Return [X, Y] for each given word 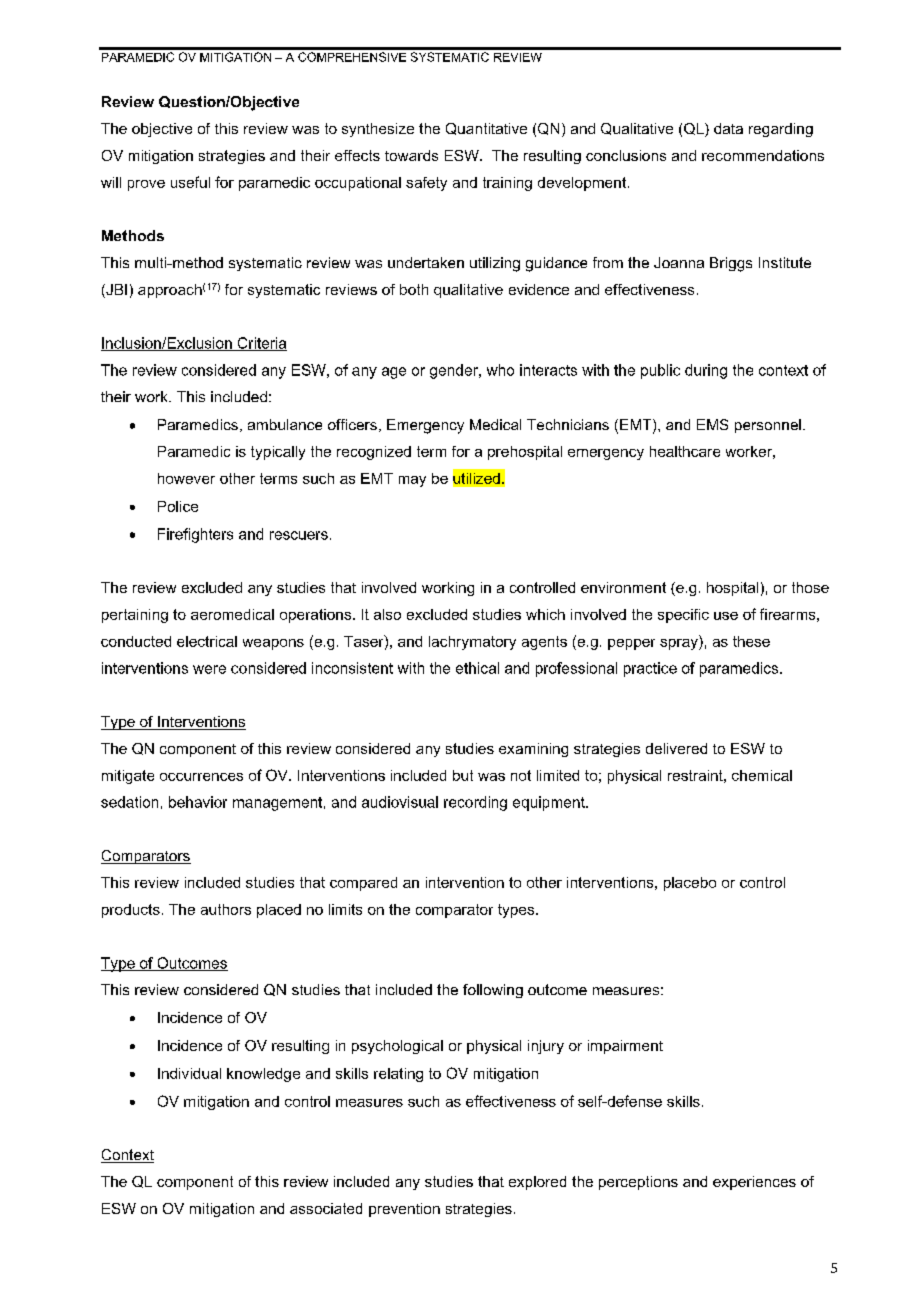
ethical [477, 668]
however [186, 478]
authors [226, 909]
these [751, 641]
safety [426, 184]
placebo [690, 884]
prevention [404, 1210]
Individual [189, 1073]
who [500, 370]
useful [190, 182]
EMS [712, 424]
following [493, 991]
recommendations [763, 155]
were [209, 669]
